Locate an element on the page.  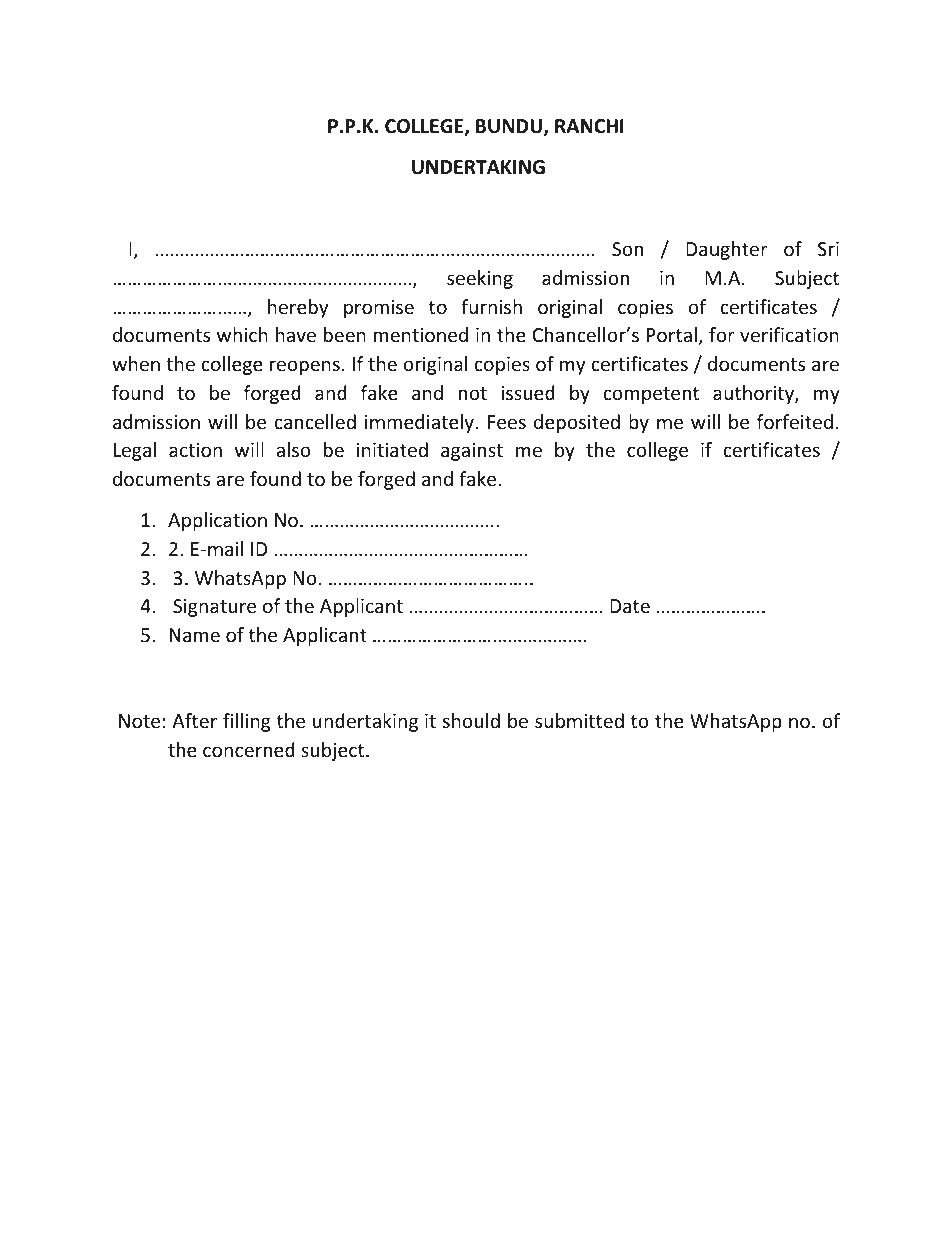
issued is located at coordinates (528, 392).
